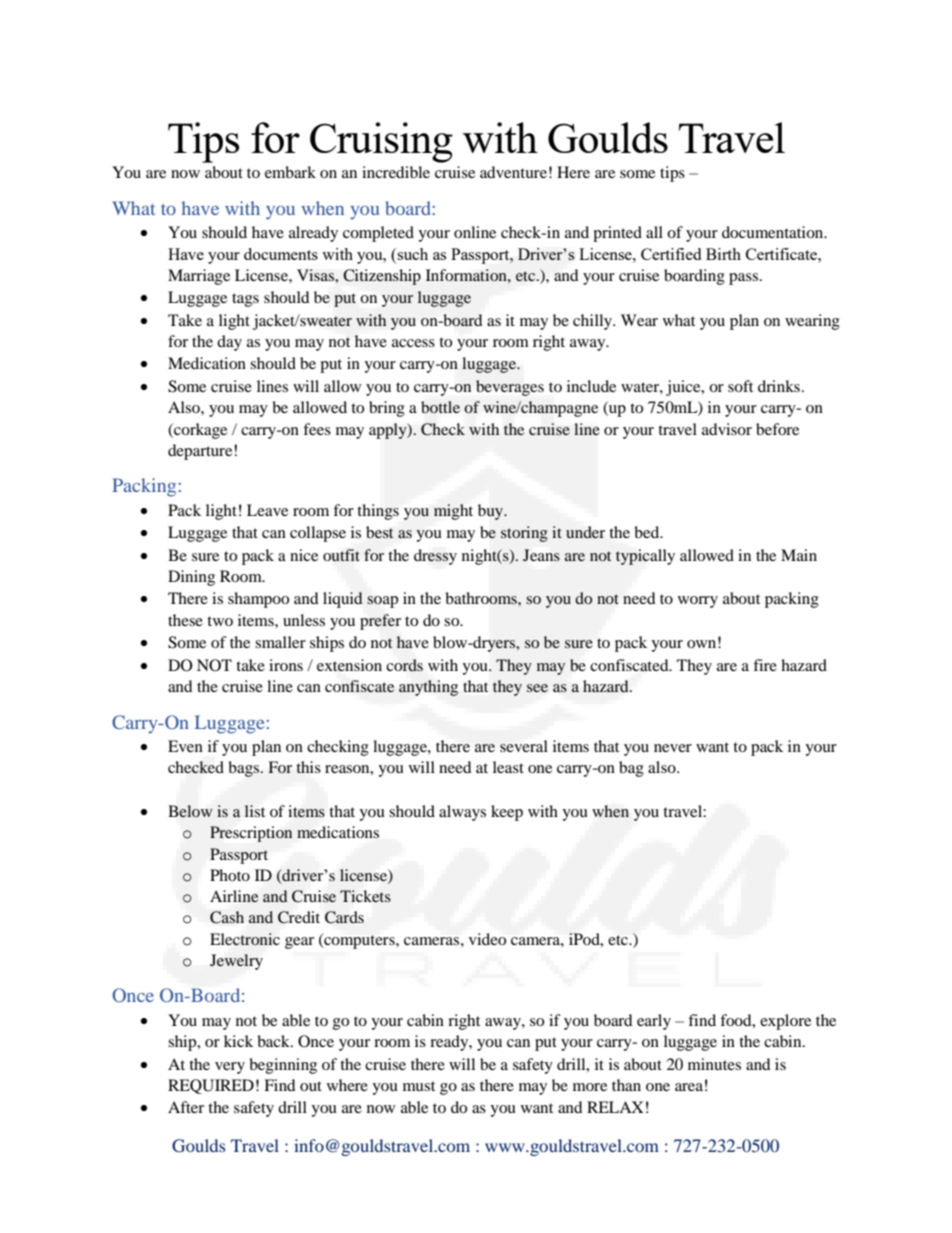 The image size is (952, 1233). Describe the element at coordinates (290, 172) in the screenshot. I see `embark` at that location.
